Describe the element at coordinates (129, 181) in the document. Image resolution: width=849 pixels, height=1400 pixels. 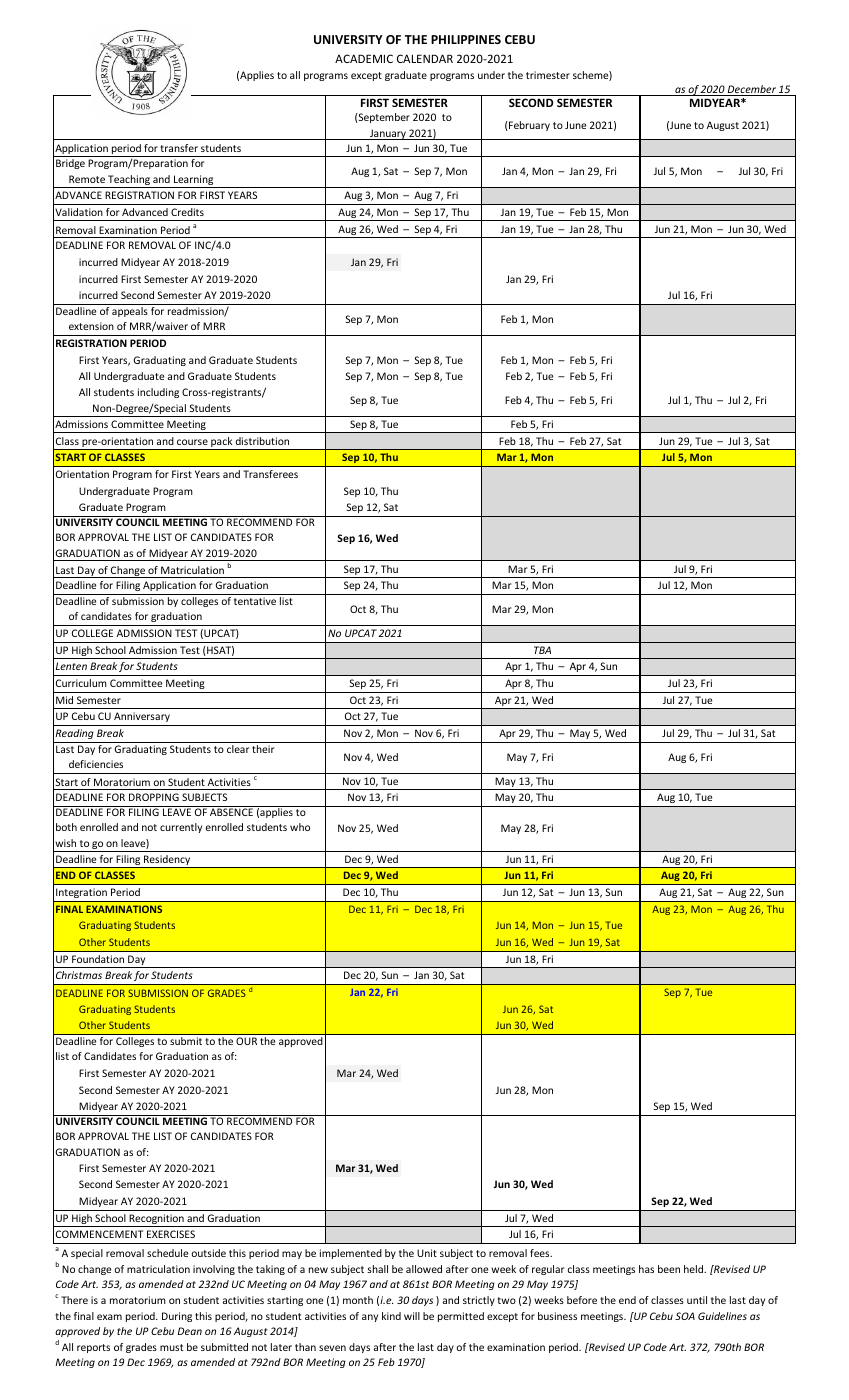
I see `Teaching` at that location.
